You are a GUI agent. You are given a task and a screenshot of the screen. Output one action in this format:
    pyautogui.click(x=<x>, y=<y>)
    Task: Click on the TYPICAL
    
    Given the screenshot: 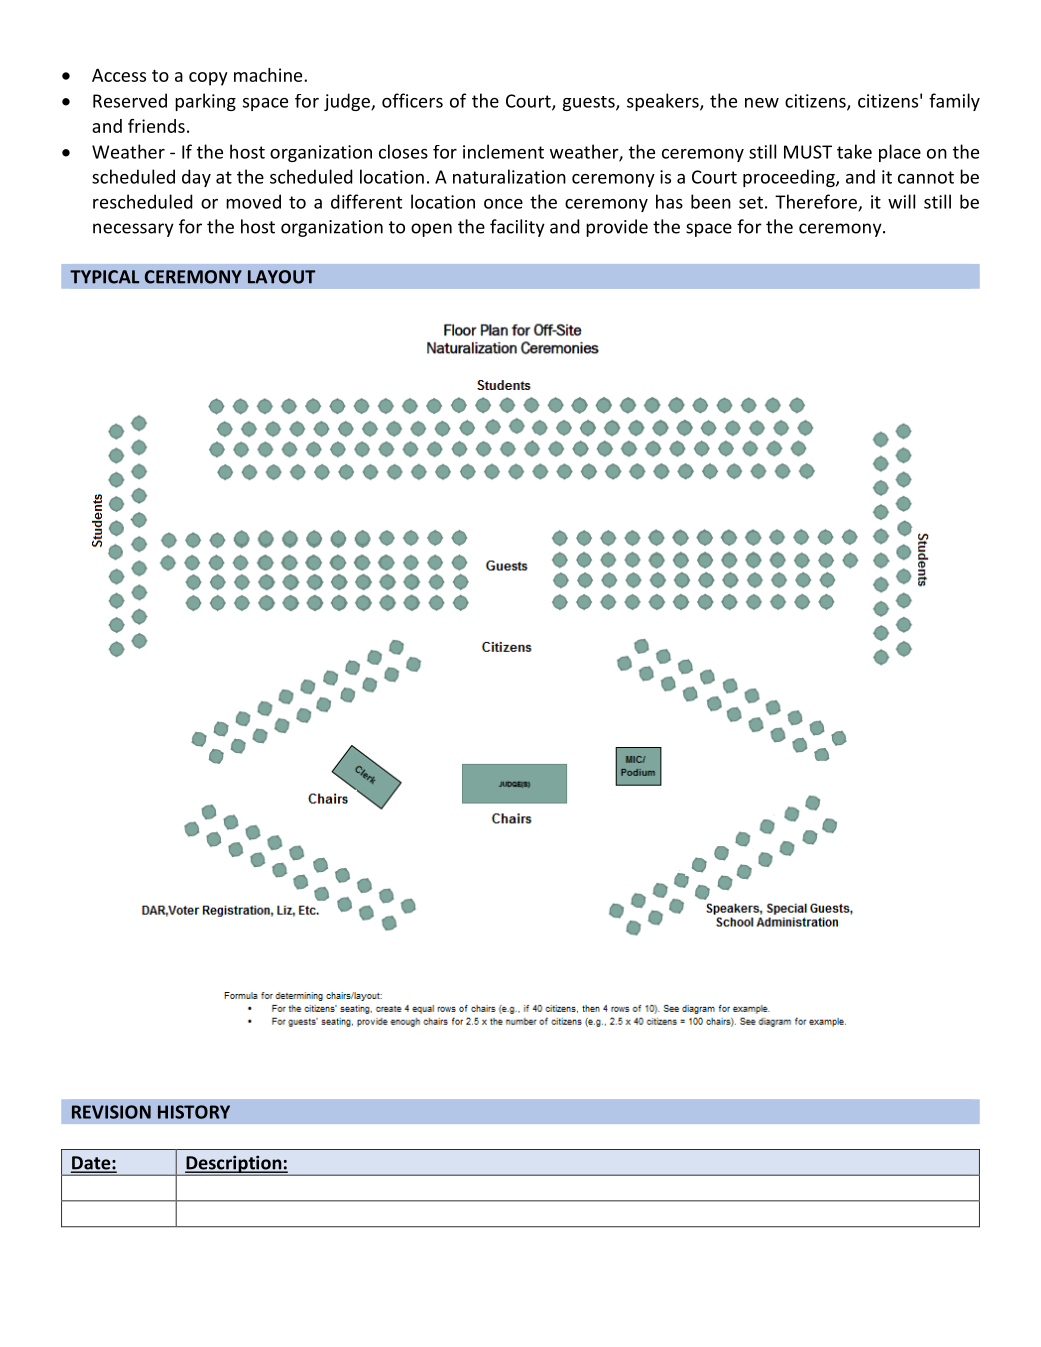 What is the action you would take?
    pyautogui.click(x=104, y=277)
